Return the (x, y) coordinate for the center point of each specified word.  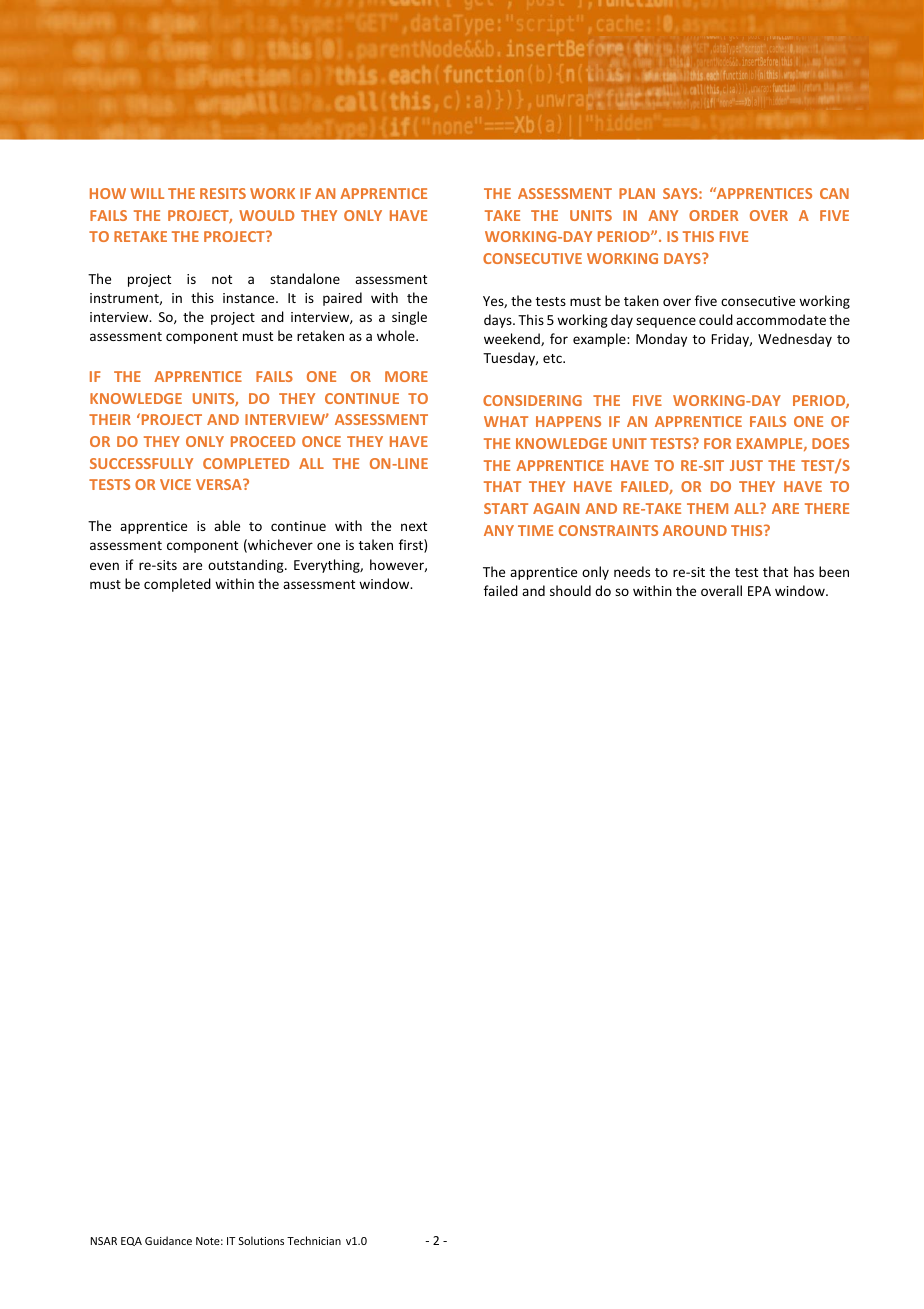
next (414, 526)
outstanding (247, 566)
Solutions (261, 1240)
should (570, 590)
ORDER (713, 215)
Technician (314, 1240)
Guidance (168, 1240)
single (409, 318)
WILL (147, 193)
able (227, 525)
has (804, 571)
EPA (759, 591)
